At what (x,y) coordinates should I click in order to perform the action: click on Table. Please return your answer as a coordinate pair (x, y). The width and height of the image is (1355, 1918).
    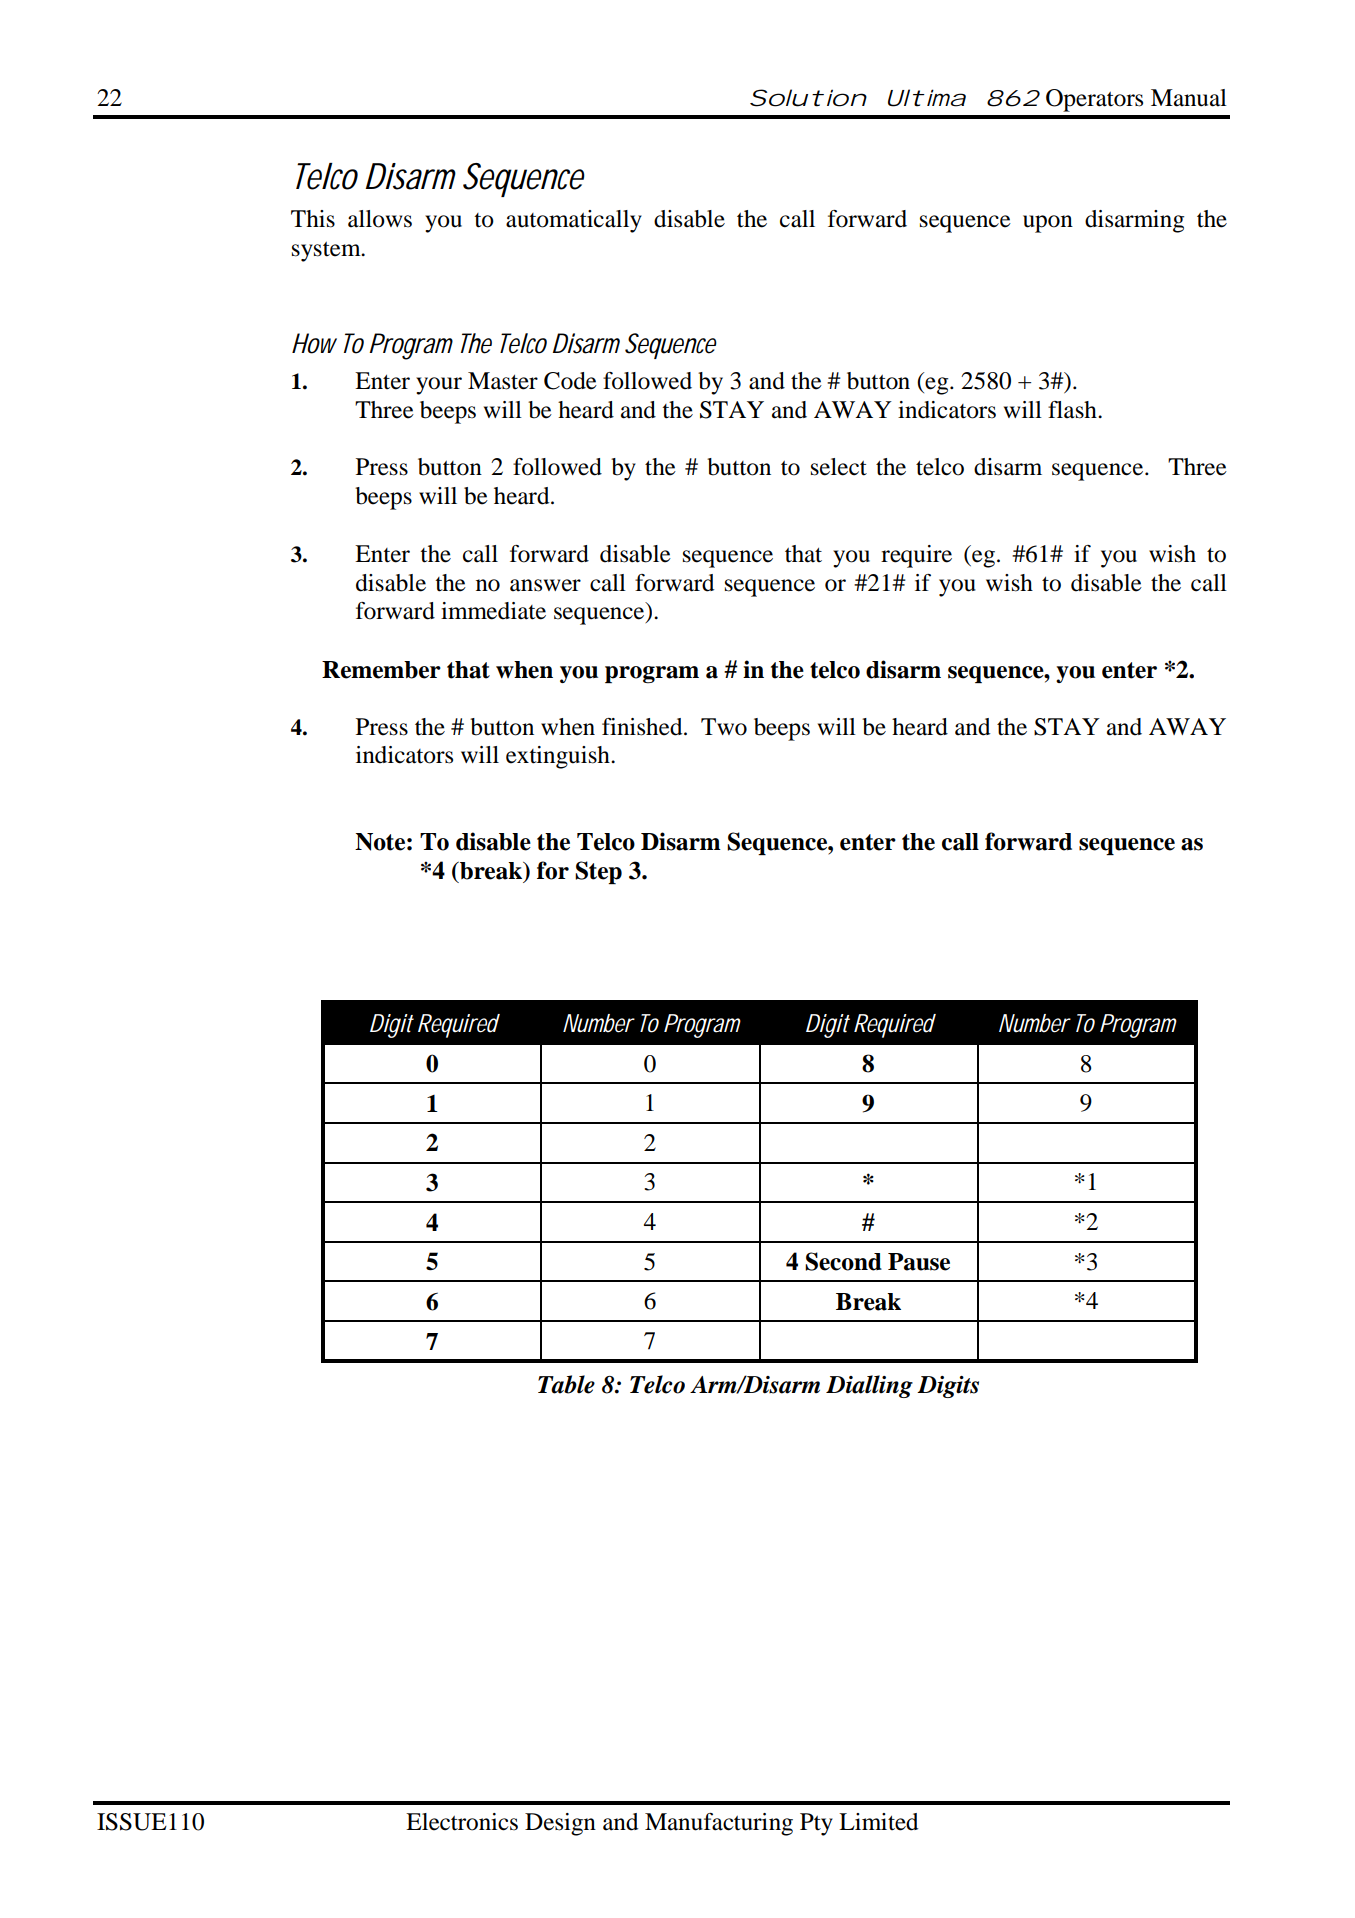
    Looking at the image, I should click on (566, 1384).
